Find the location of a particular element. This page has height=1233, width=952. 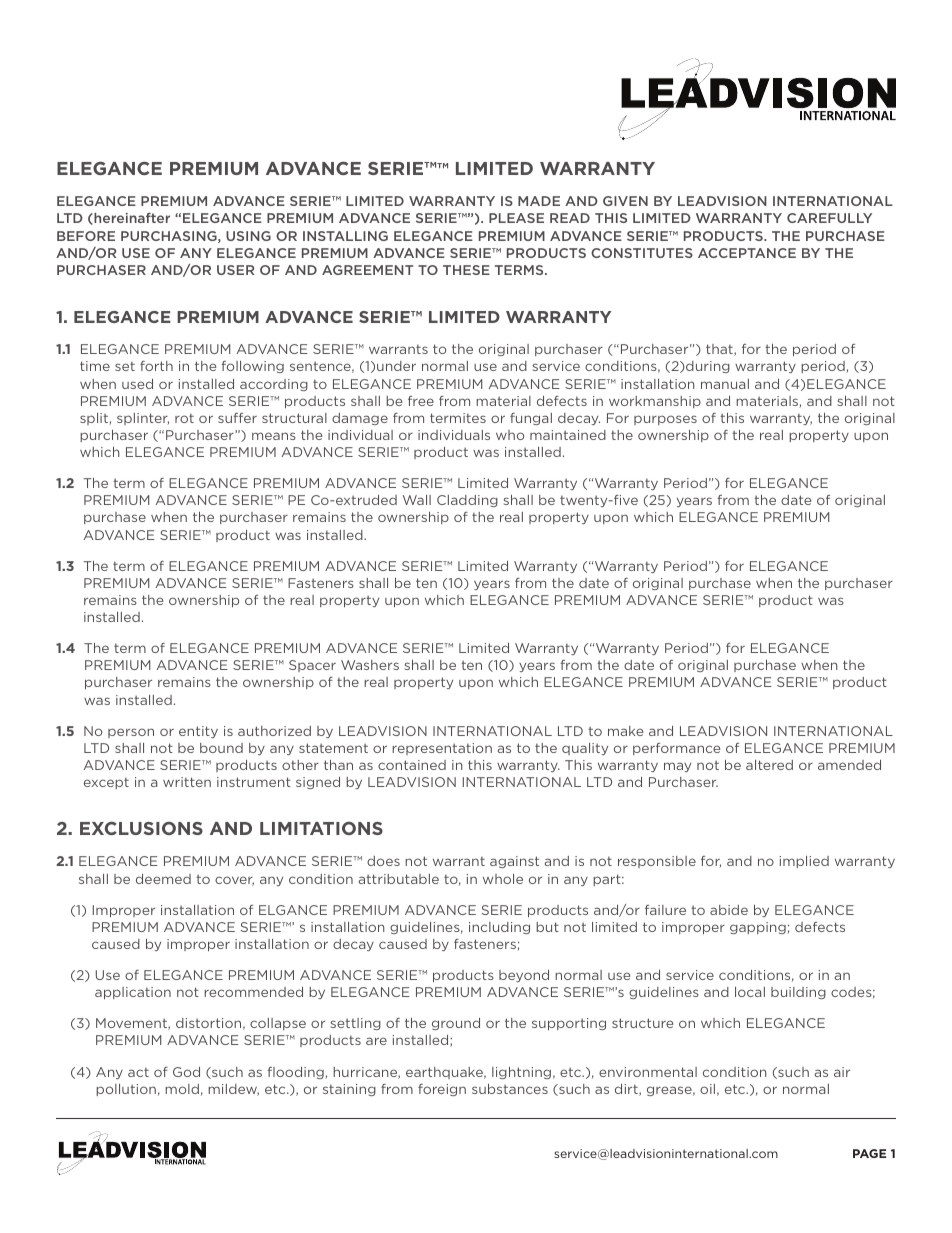

against is located at coordinates (514, 862).
